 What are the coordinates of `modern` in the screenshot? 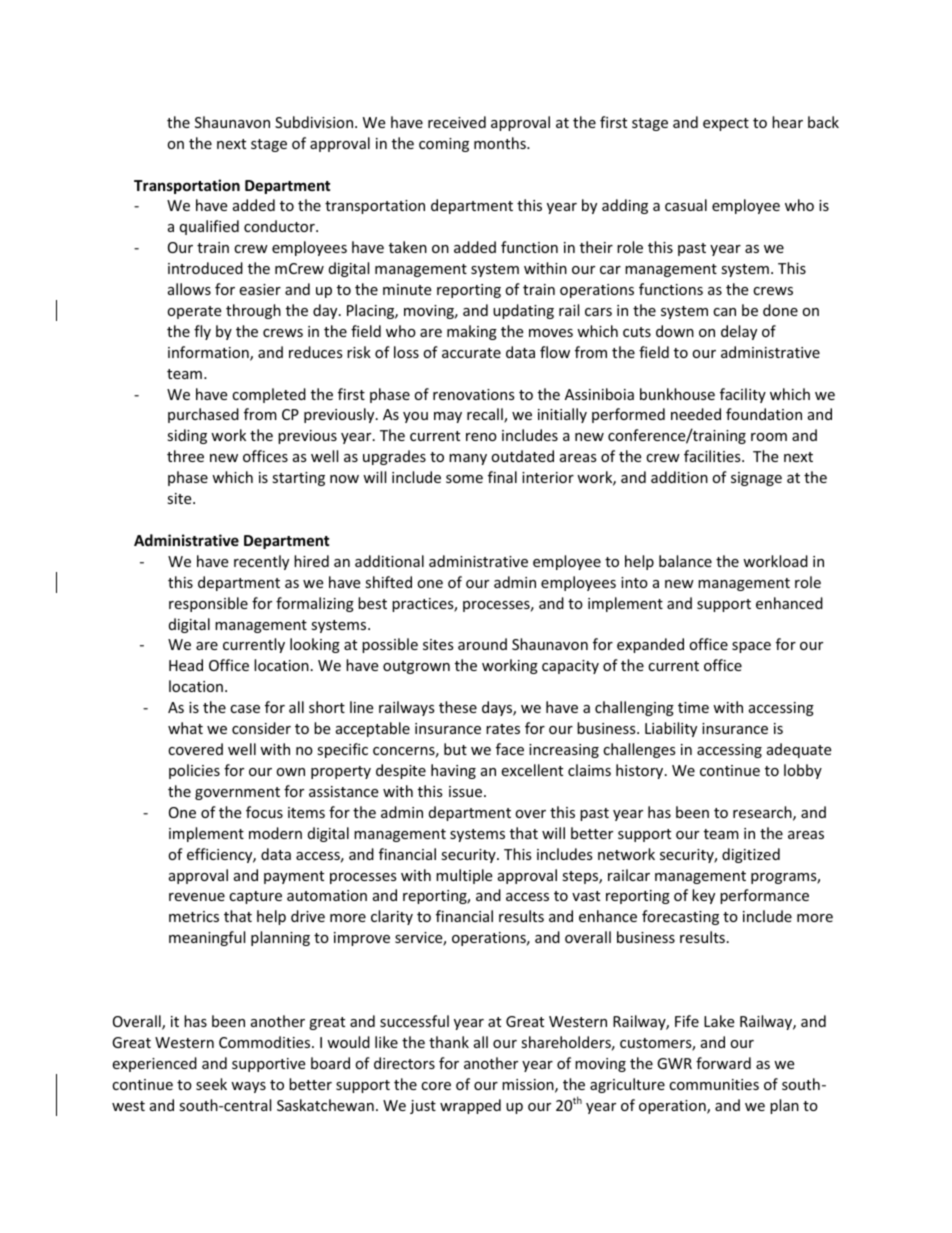 It's located at (275, 833).
